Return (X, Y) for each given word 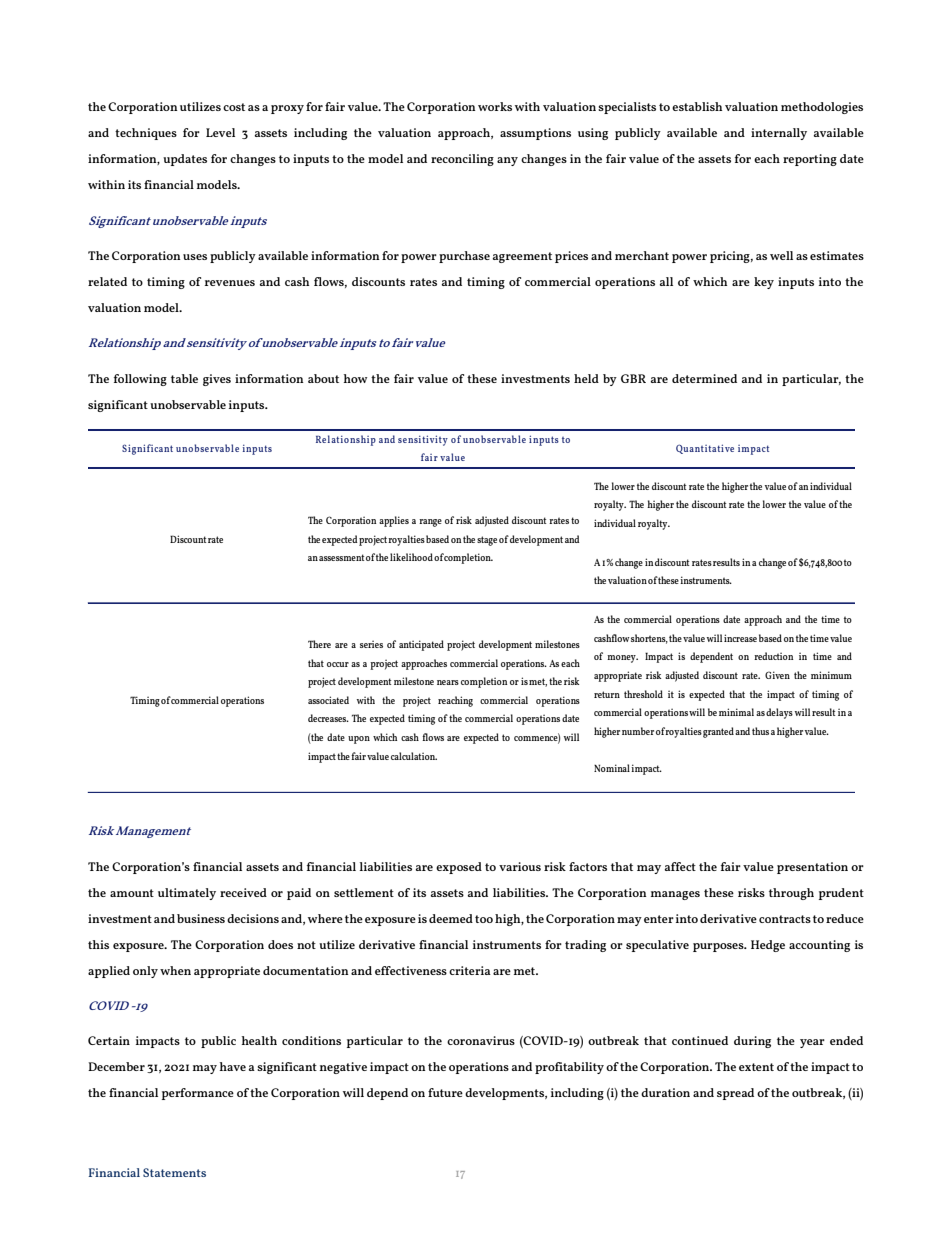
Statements (174, 1172)
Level (220, 132)
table (184, 378)
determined (704, 378)
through (791, 894)
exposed (459, 868)
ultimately (187, 894)
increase (740, 638)
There (319, 644)
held (586, 378)
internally (779, 134)
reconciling (462, 160)
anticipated (421, 645)
